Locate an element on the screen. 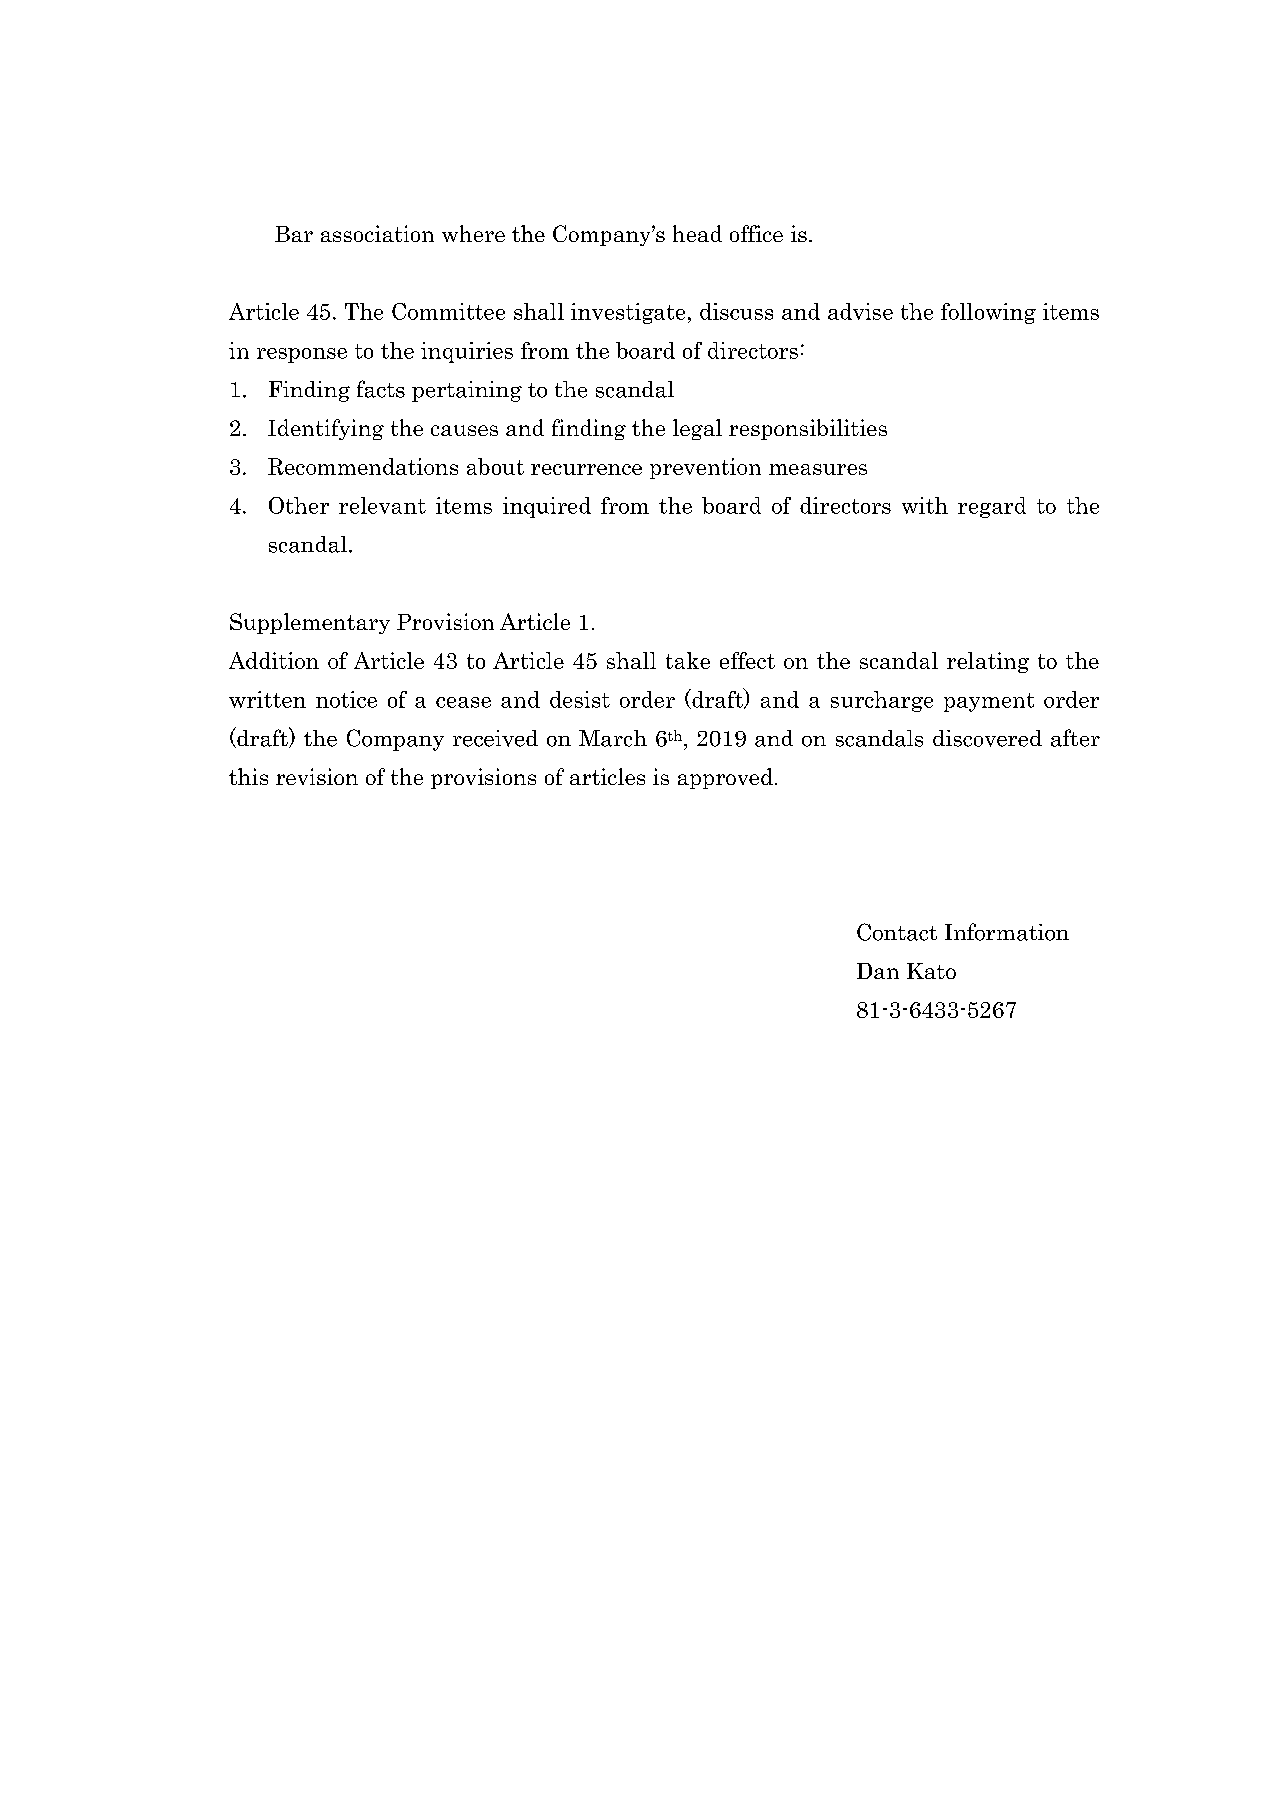  prevention is located at coordinates (705, 468).
